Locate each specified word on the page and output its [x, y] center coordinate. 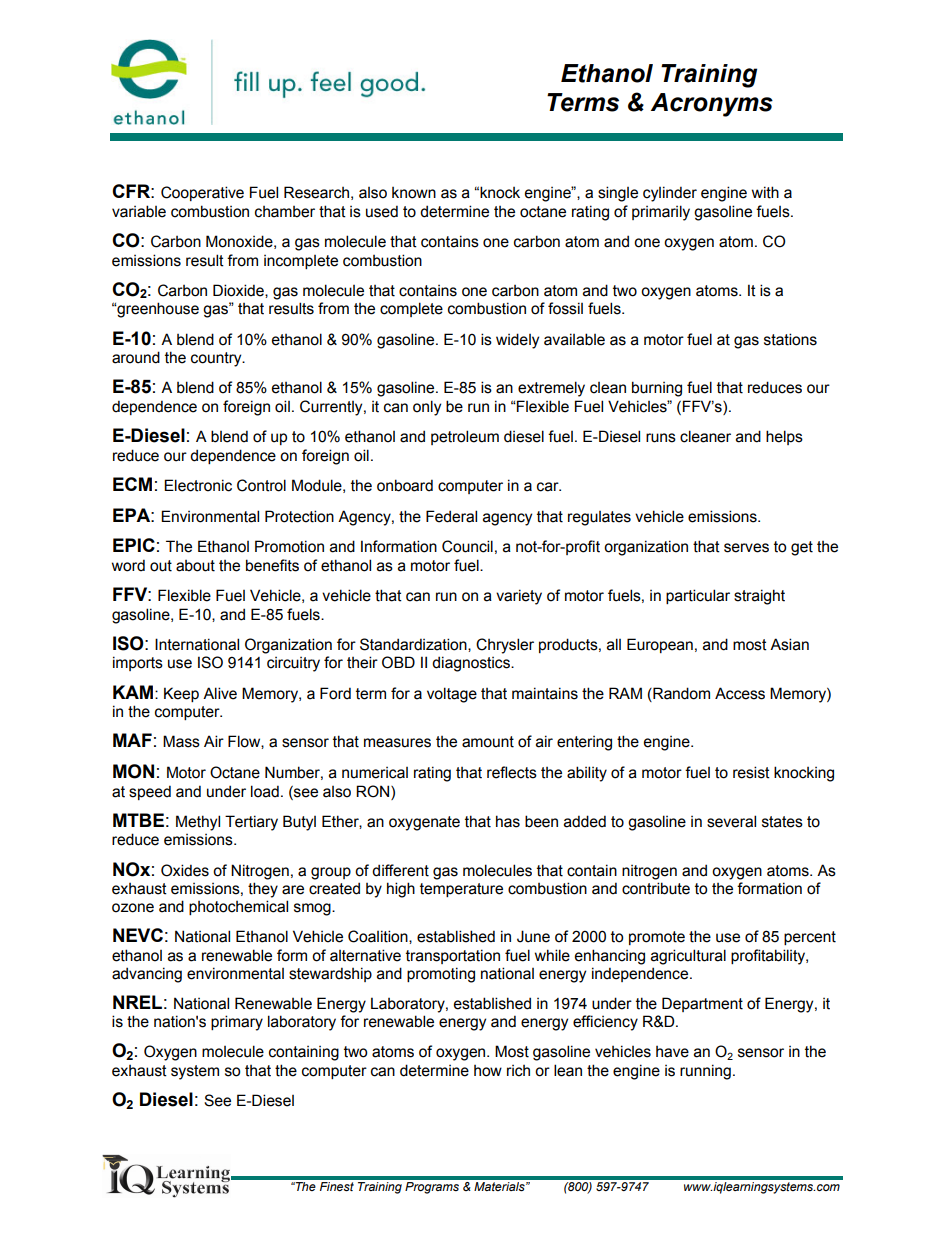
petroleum [465, 437]
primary [237, 1023]
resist [751, 772]
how [488, 1071]
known [414, 193]
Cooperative [202, 193]
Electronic [198, 485]
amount [488, 742]
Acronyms [712, 105]
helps [784, 437]
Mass [181, 741]
